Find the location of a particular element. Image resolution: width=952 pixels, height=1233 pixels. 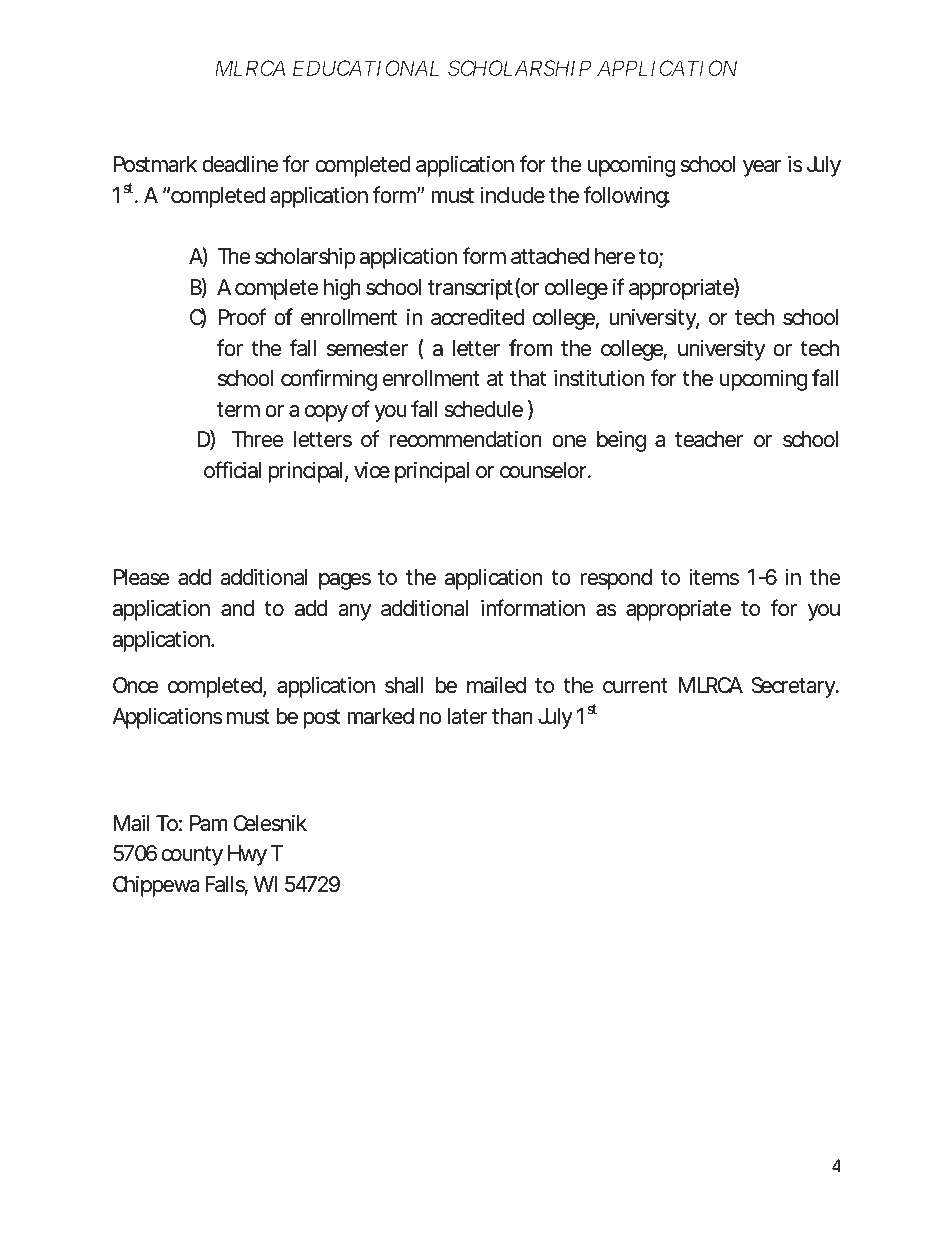

county is located at coordinates (192, 856).
